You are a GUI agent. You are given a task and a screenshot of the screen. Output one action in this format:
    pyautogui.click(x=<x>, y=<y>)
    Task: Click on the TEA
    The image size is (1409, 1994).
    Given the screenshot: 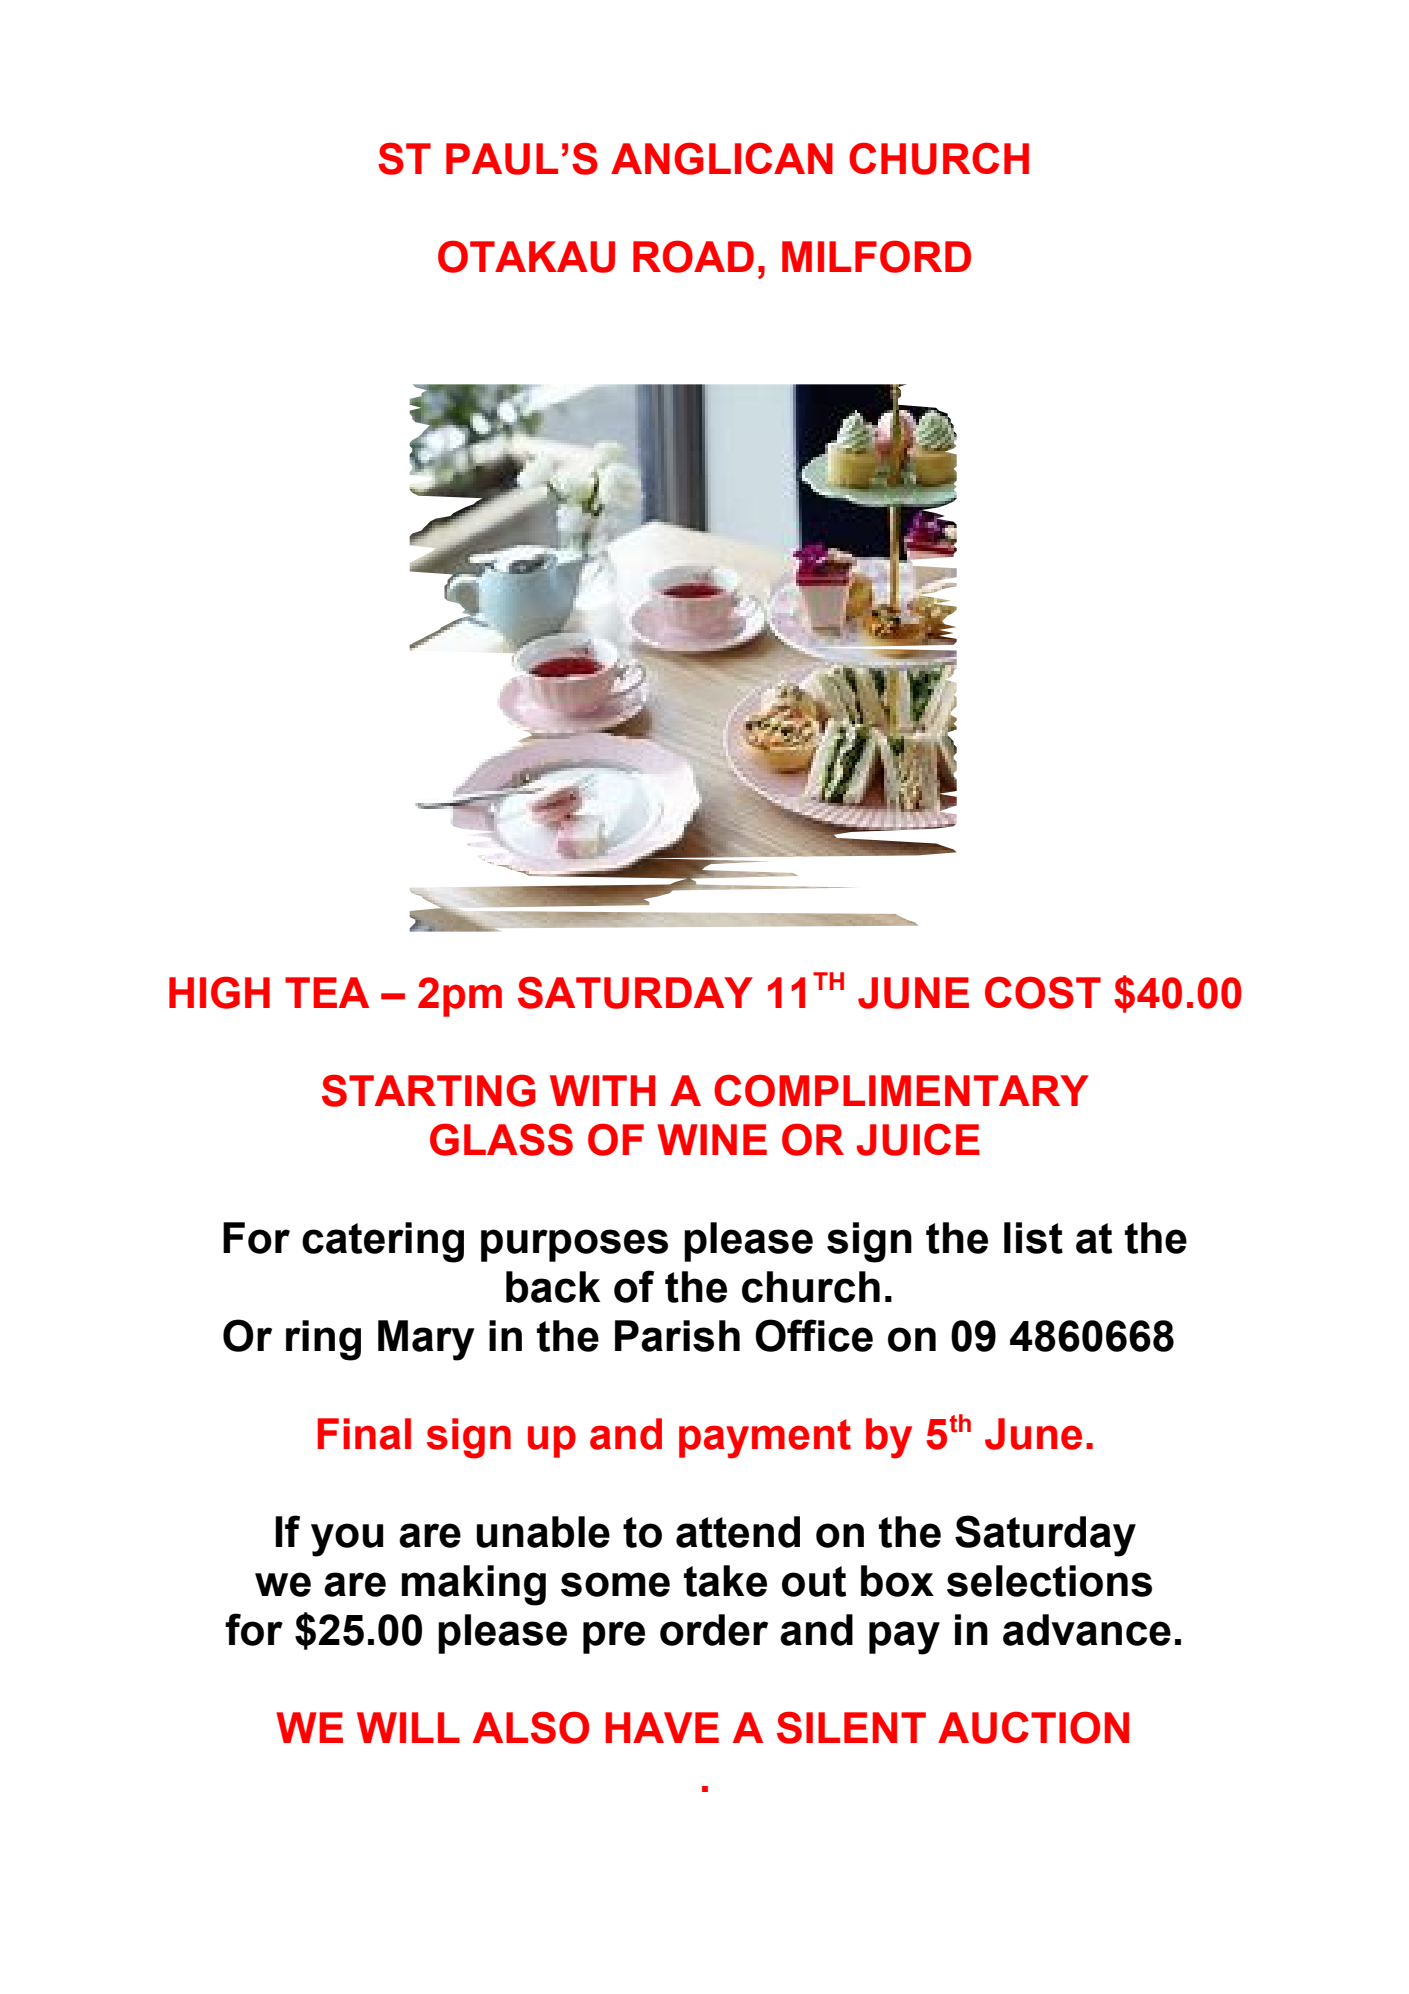 What is the action you would take?
    pyautogui.click(x=327, y=992)
